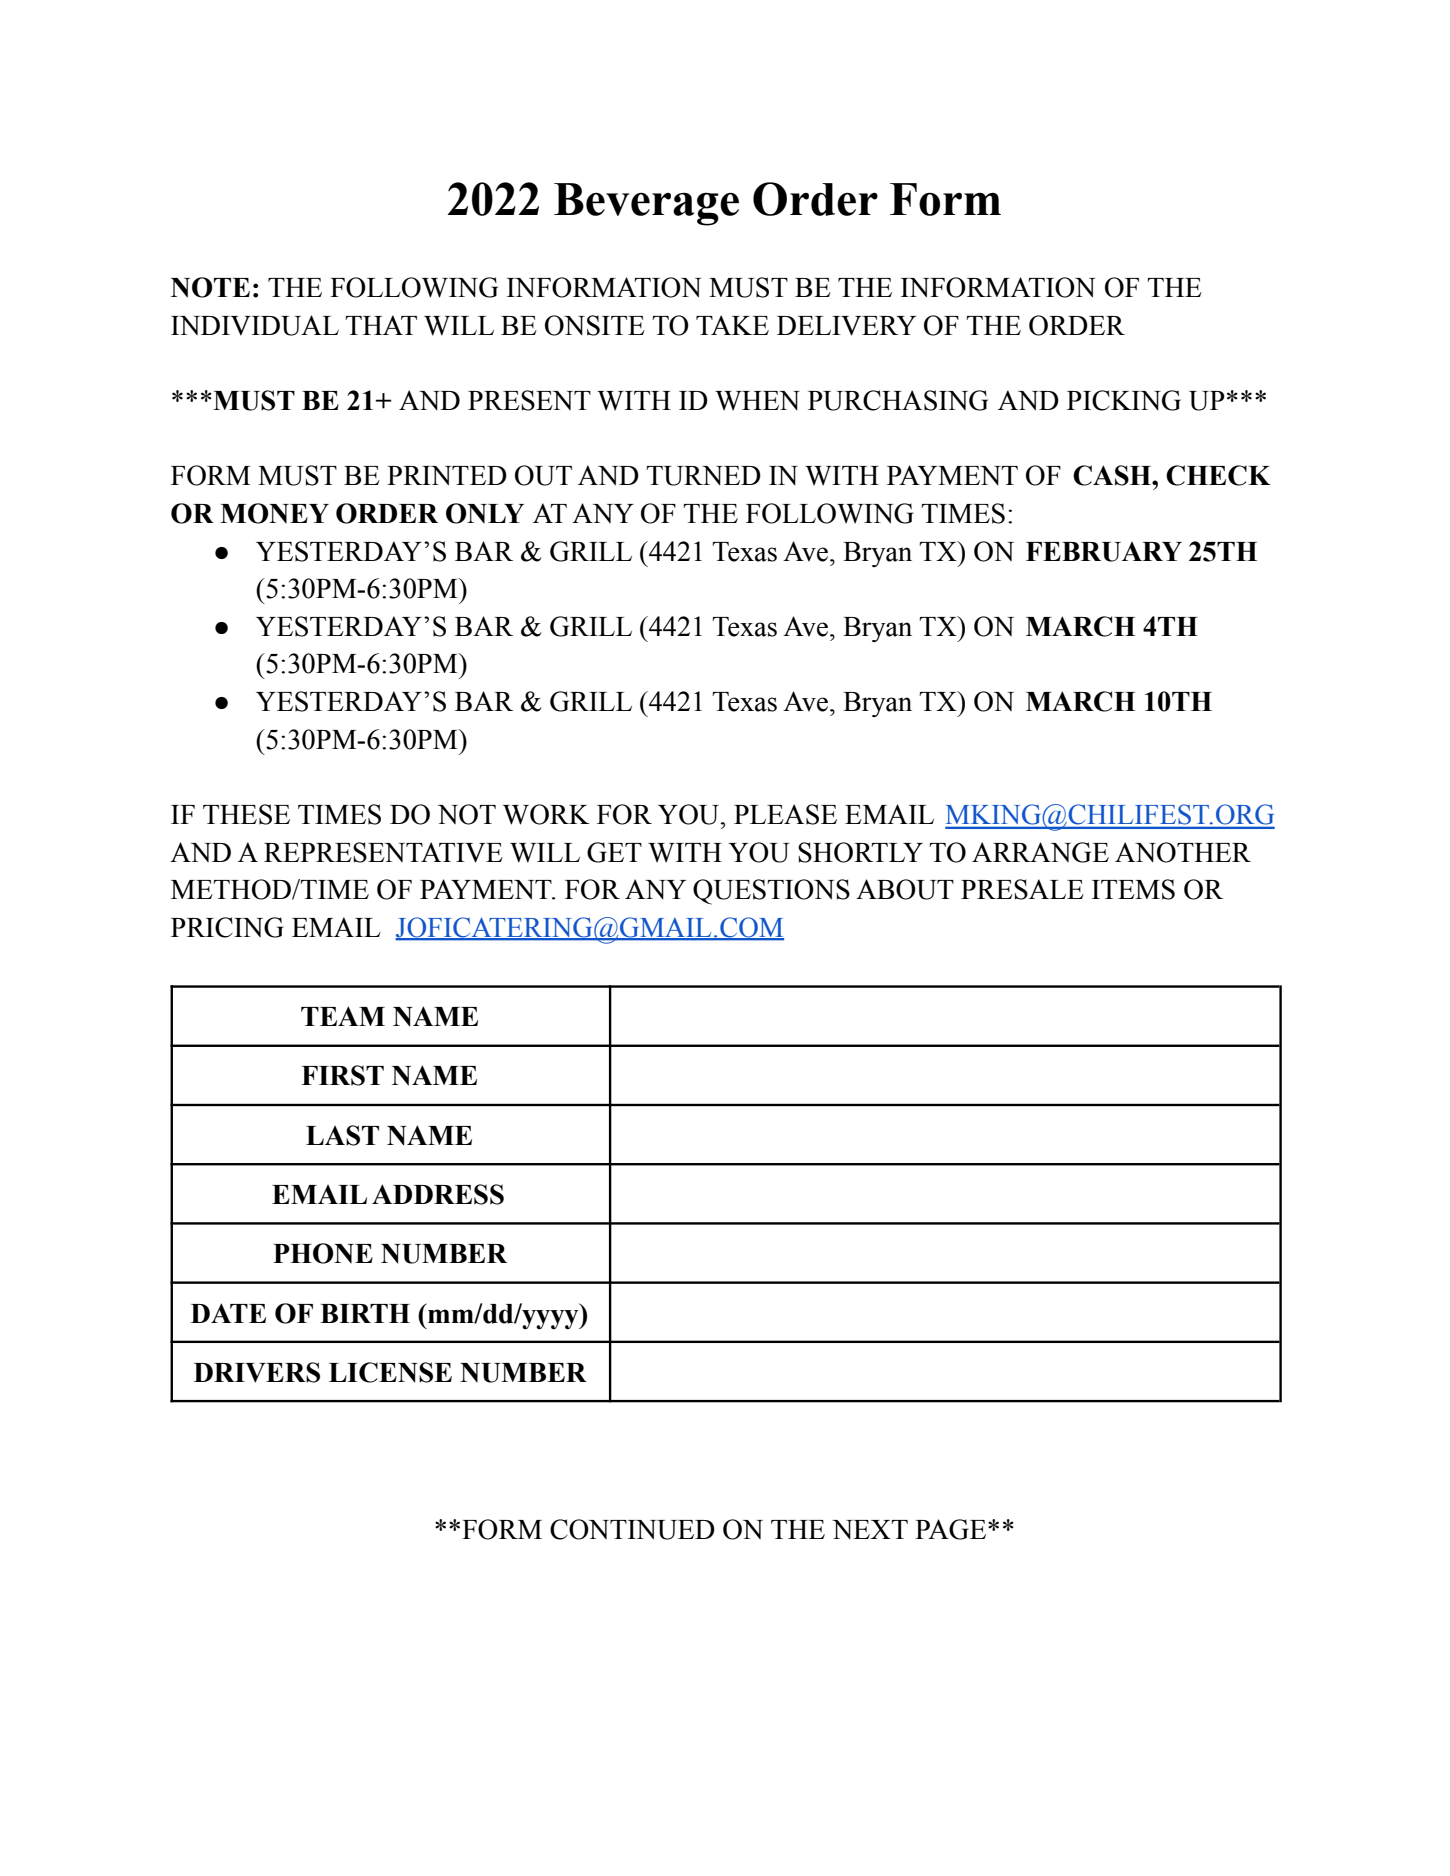 The width and height of the page is (1450, 1876). I want to click on LICENSE, so click(390, 1372).
